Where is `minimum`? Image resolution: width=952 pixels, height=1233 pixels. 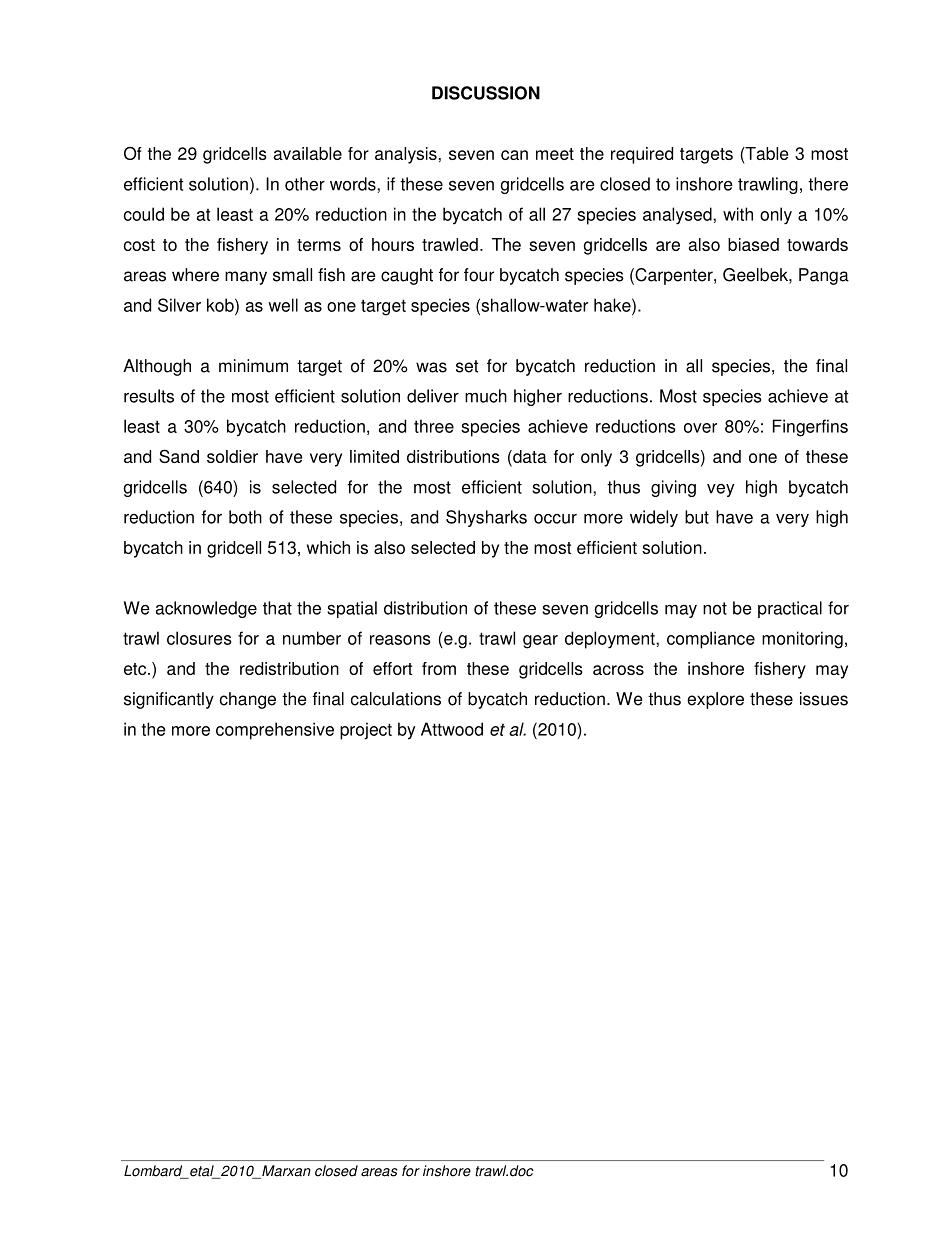
minimum is located at coordinates (253, 366).
